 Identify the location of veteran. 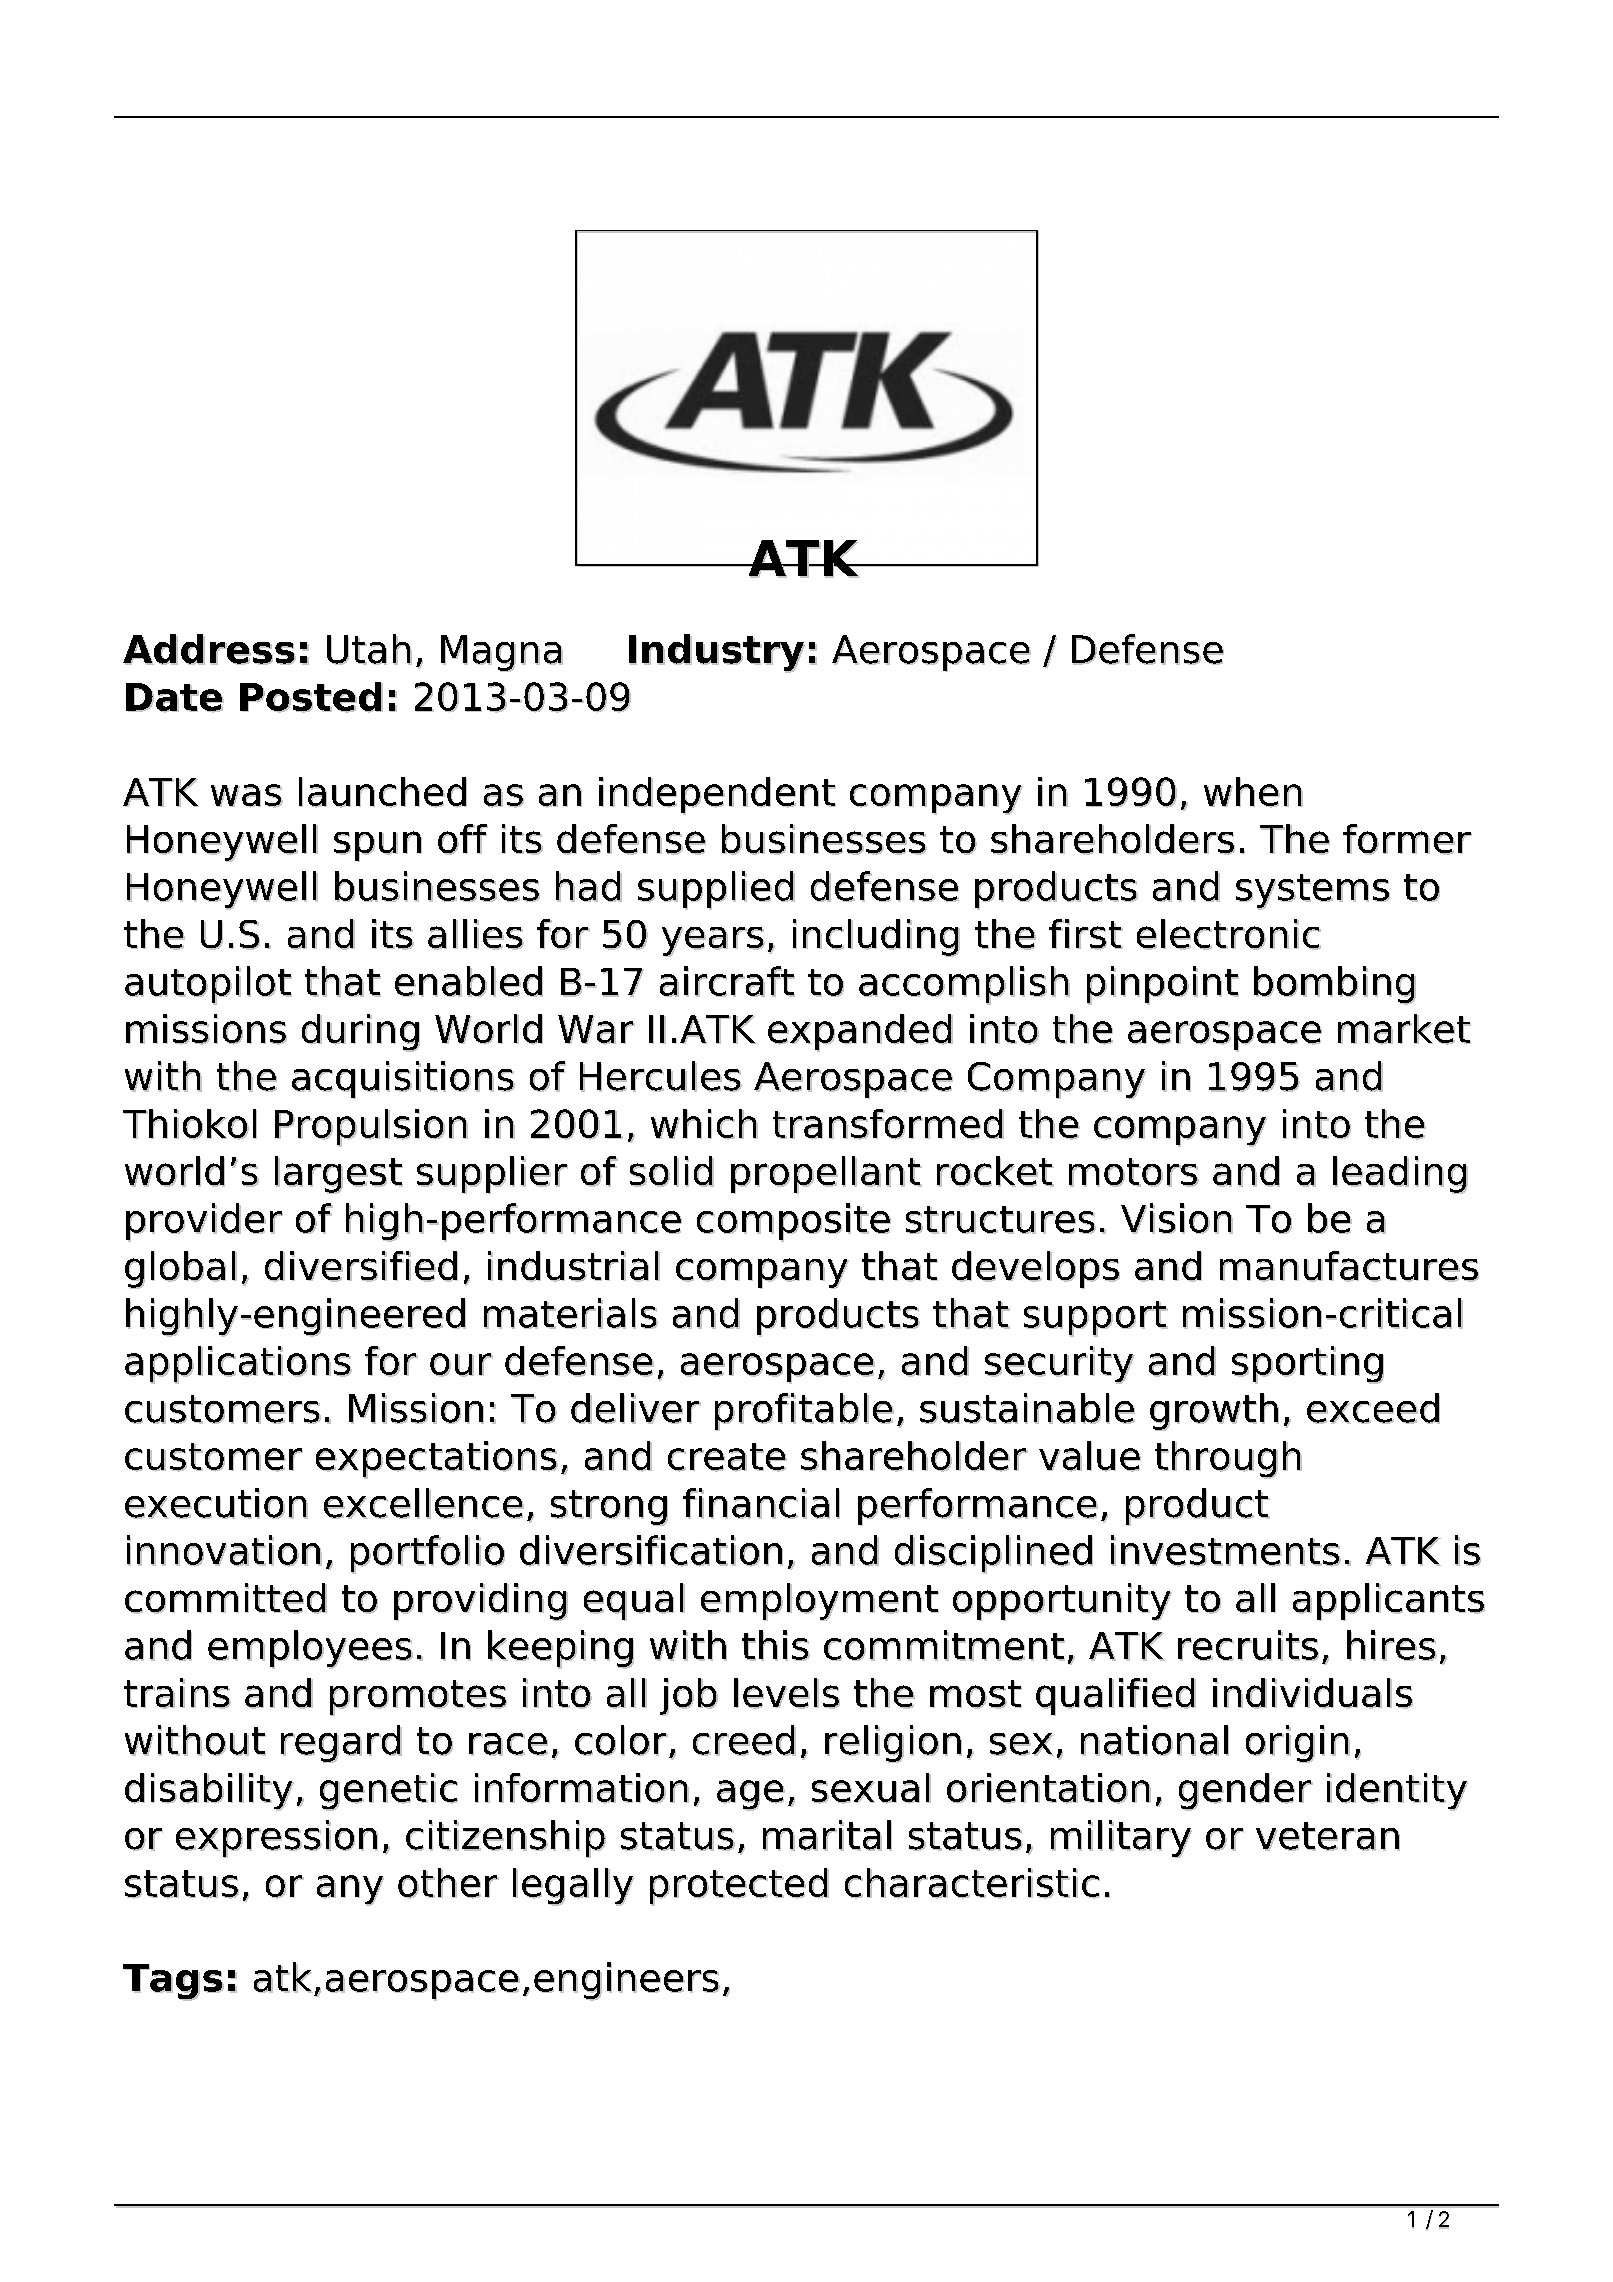
(1328, 1836).
